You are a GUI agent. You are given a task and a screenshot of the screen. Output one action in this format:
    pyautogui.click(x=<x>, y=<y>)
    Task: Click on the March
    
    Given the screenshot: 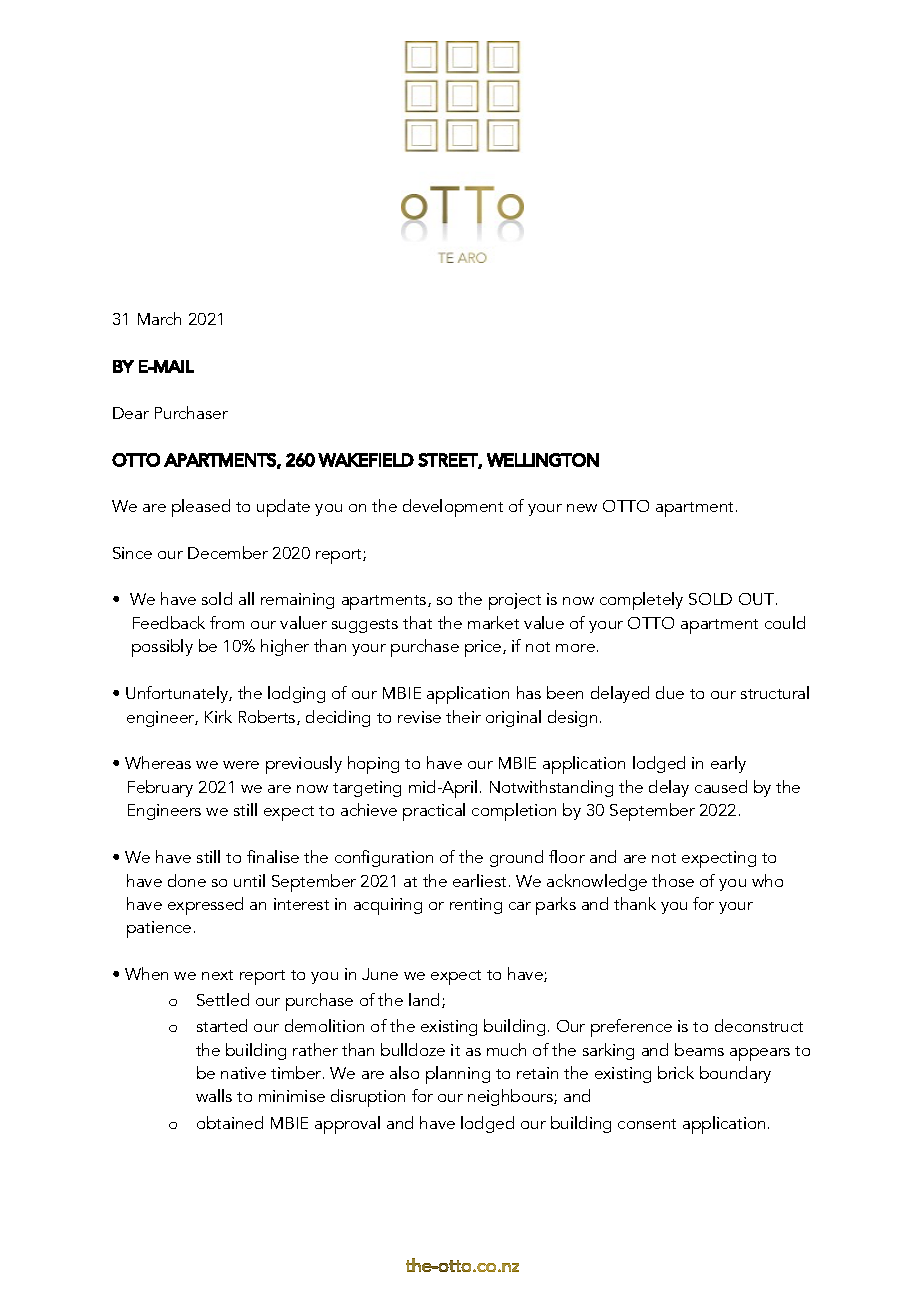 What is the action you would take?
    pyautogui.click(x=159, y=318)
